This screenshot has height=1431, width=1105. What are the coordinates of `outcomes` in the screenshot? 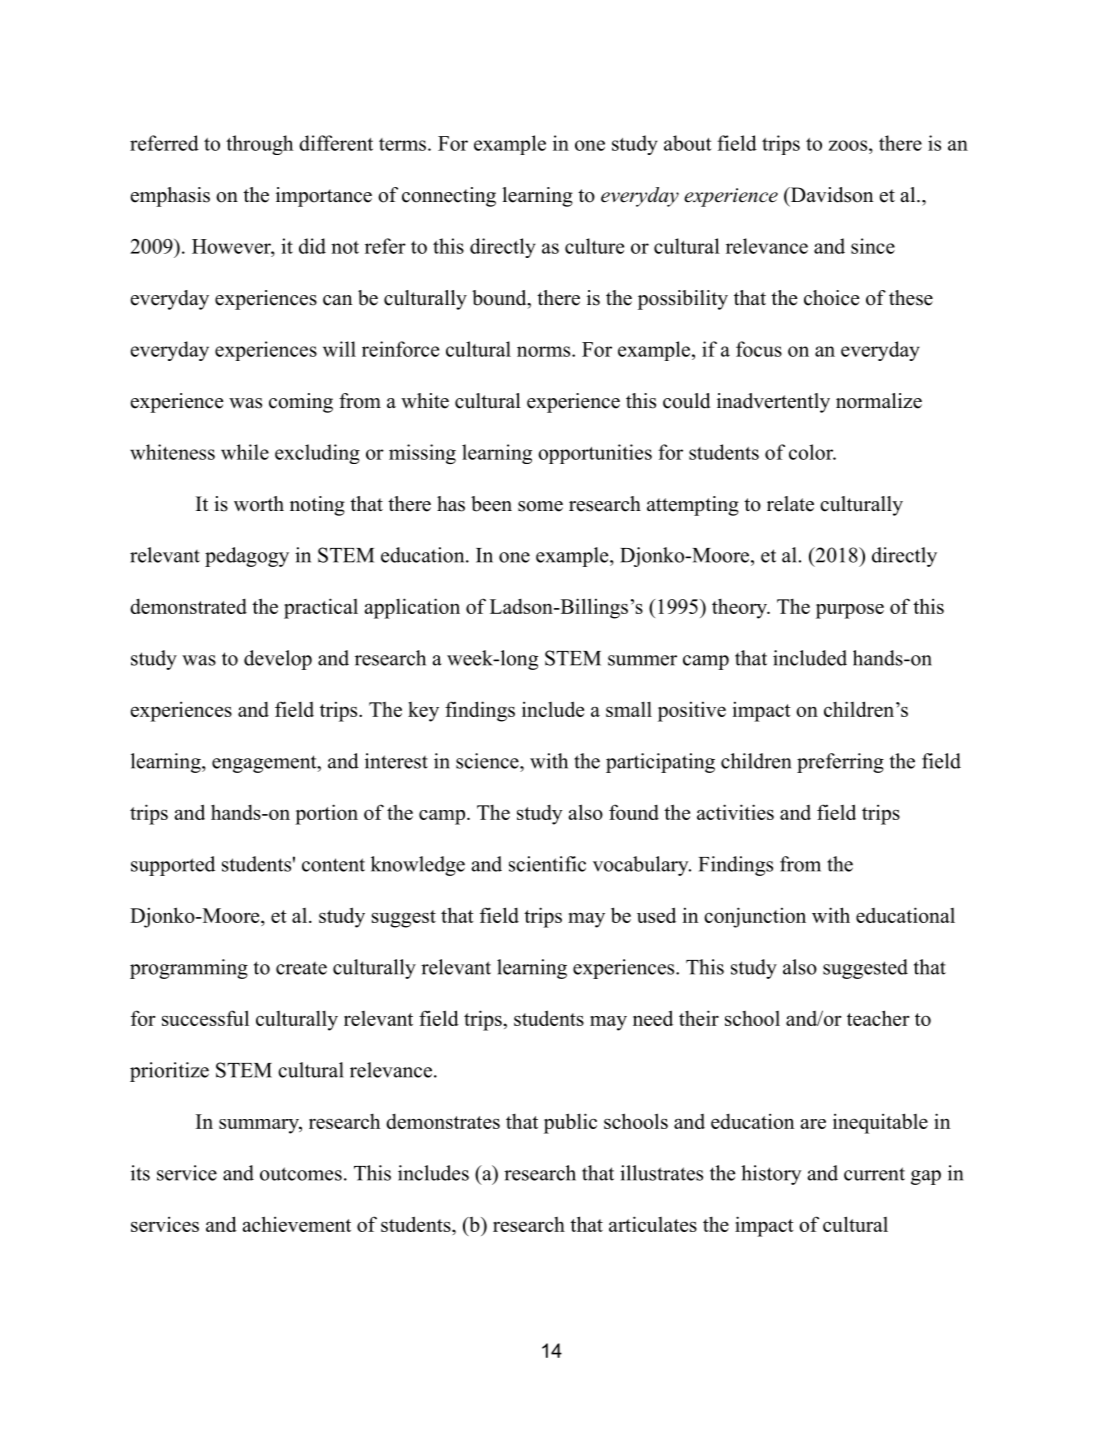 It's located at (301, 1174).
